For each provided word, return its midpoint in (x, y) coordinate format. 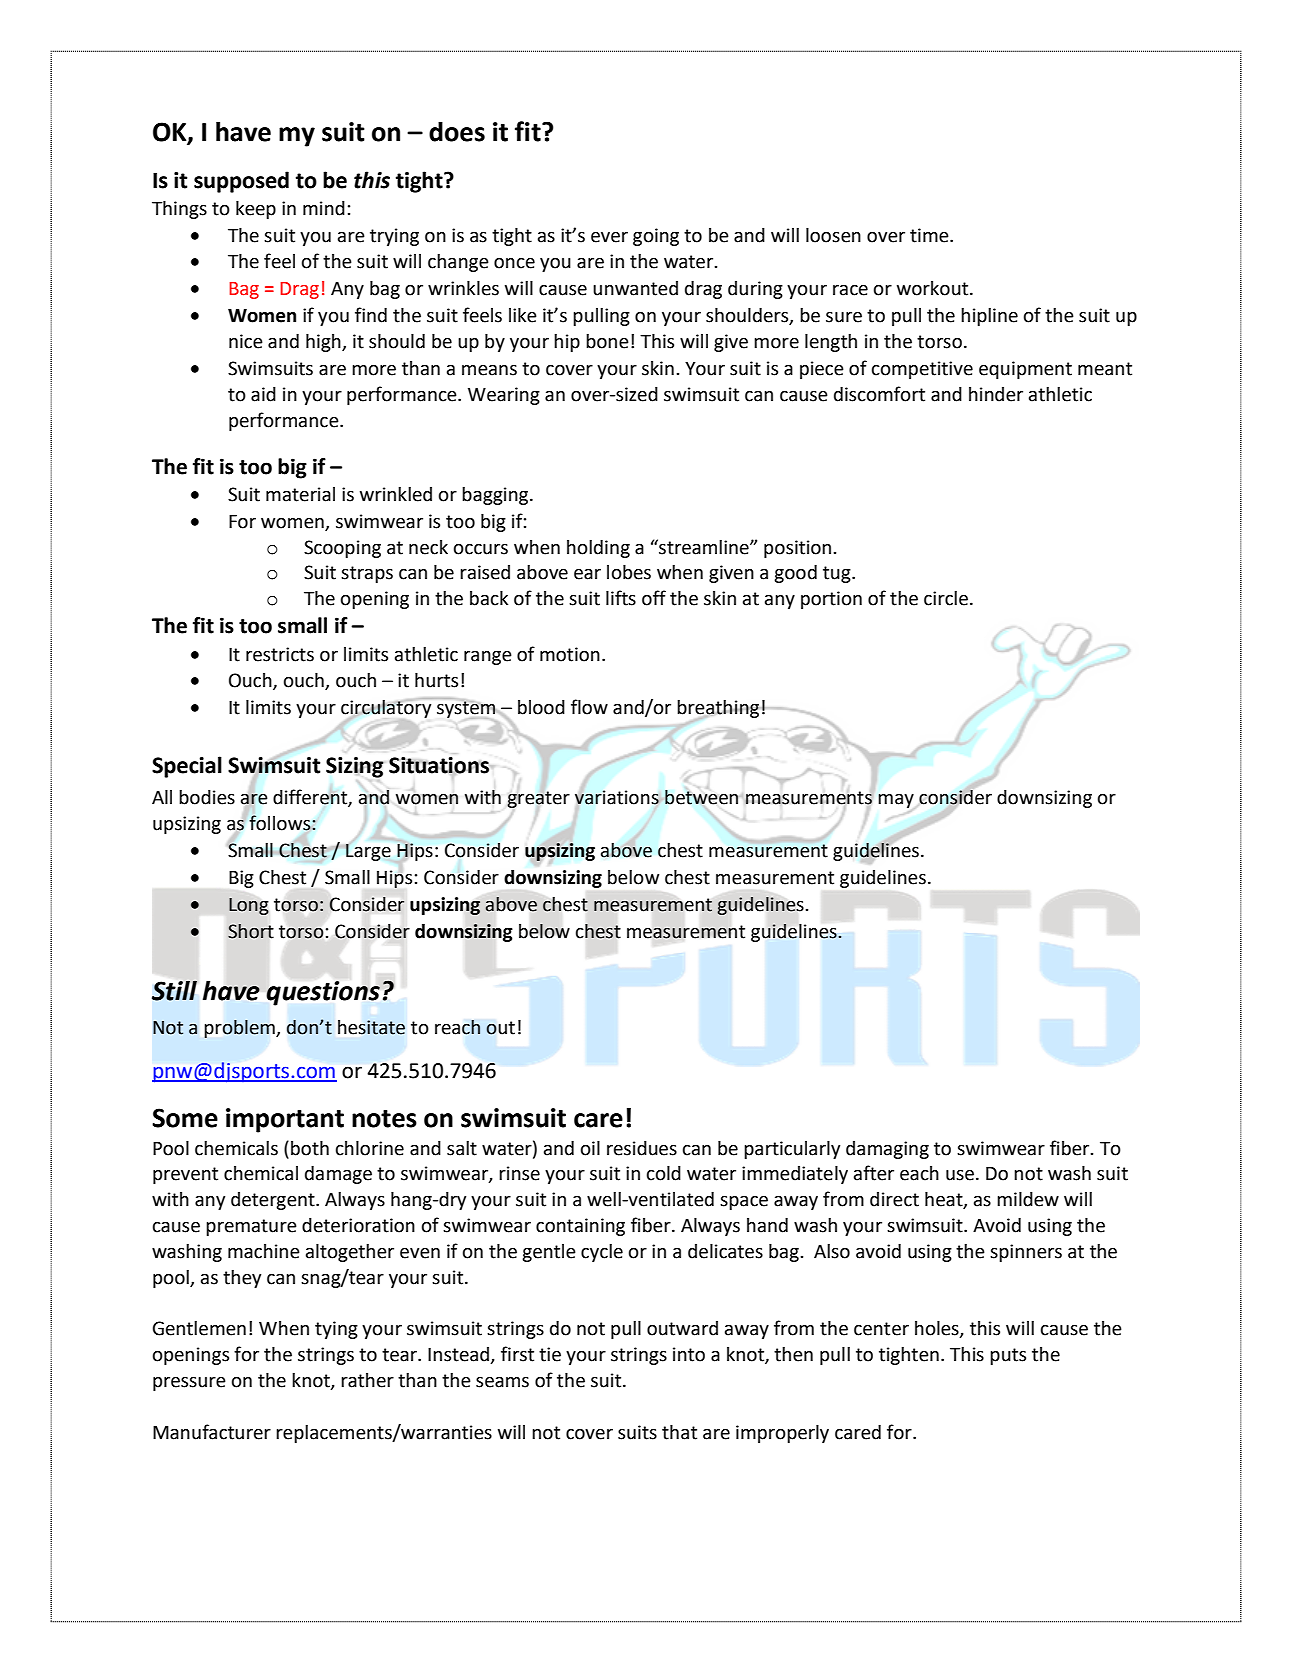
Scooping (342, 549)
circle (946, 598)
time (930, 235)
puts (1008, 1356)
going (656, 237)
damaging (887, 1150)
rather (367, 1380)
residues (642, 1148)
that (679, 1432)
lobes (629, 572)
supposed (241, 182)
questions (323, 993)
